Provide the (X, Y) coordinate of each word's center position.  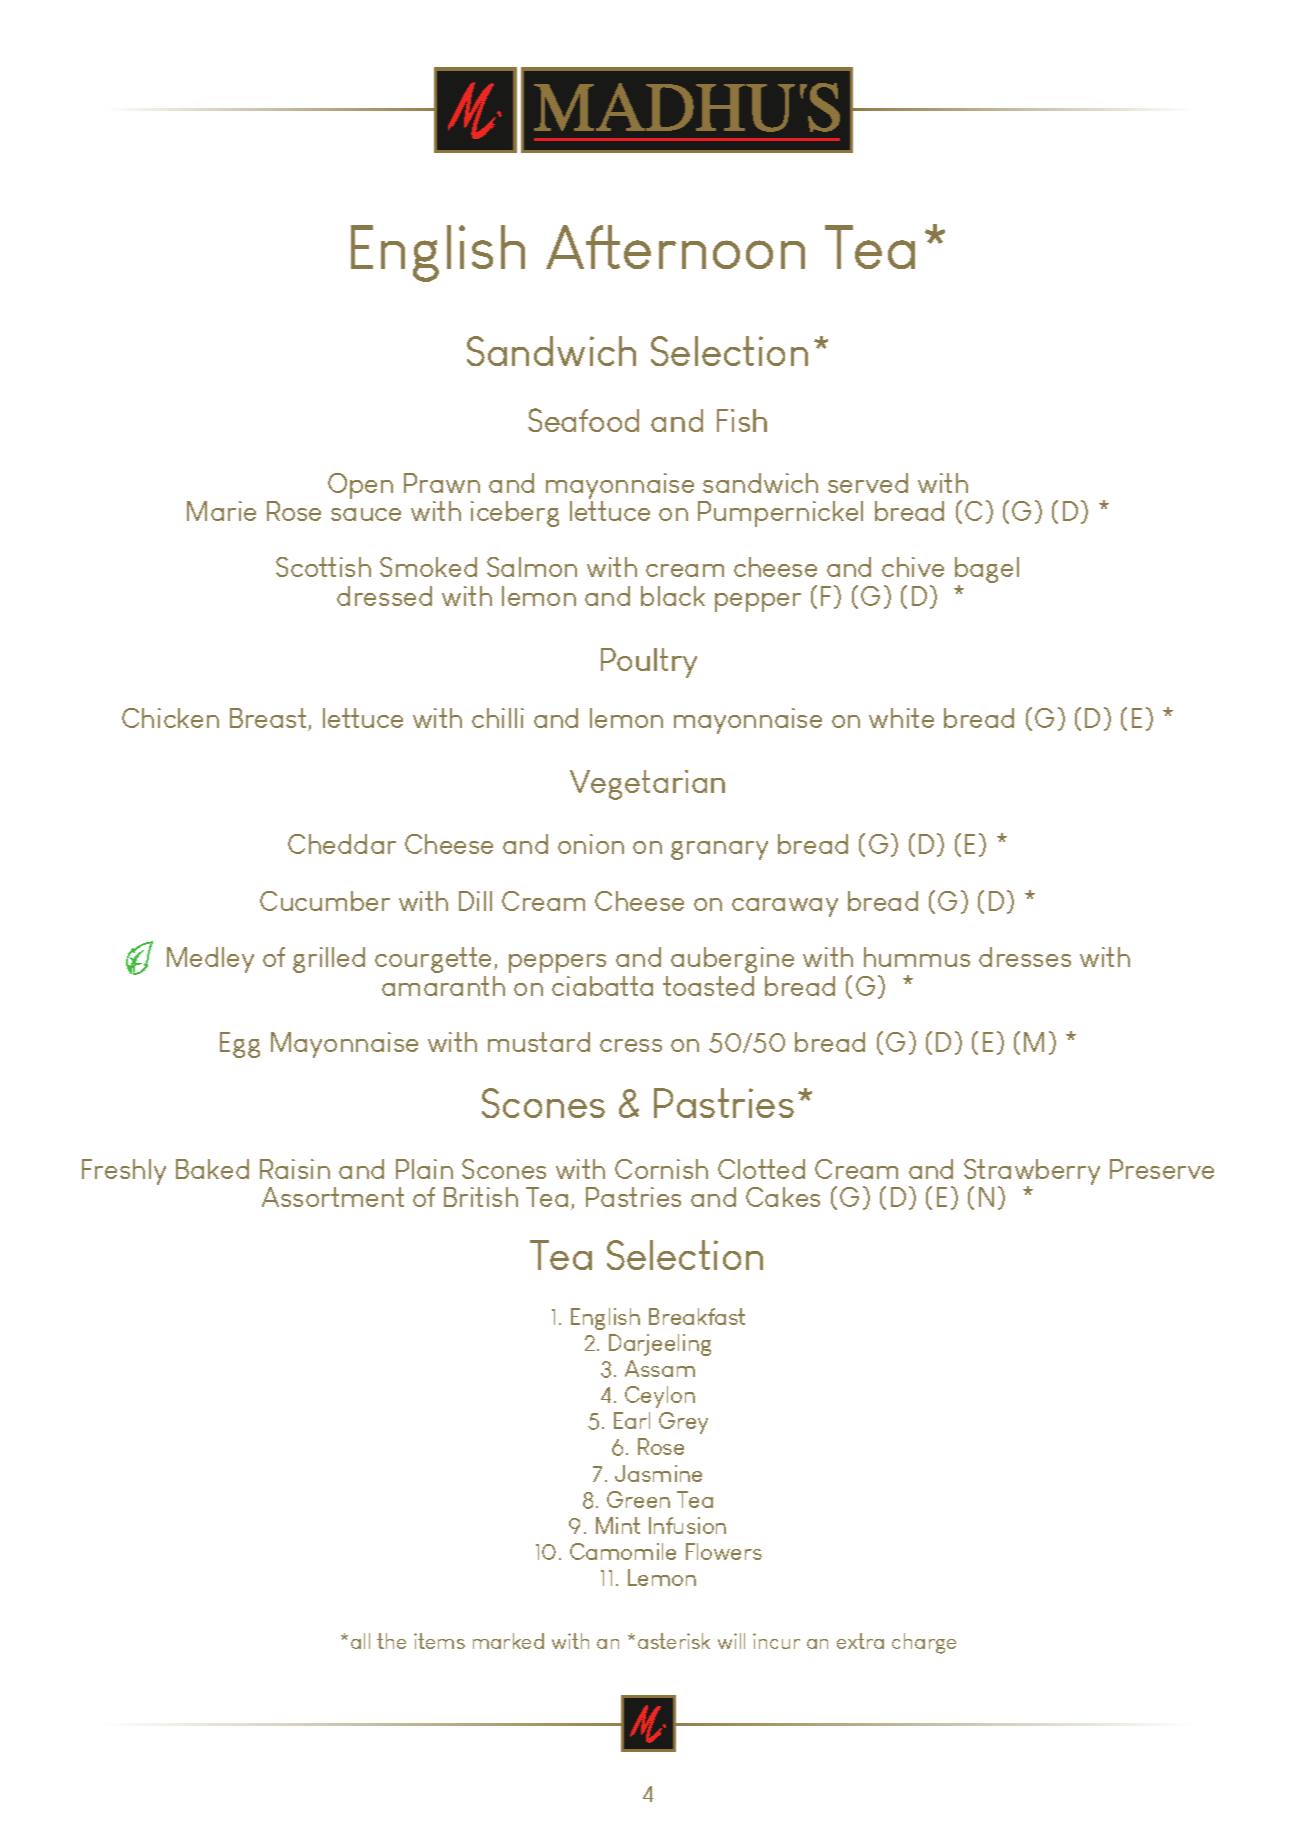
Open (360, 486)
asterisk (674, 1641)
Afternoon (675, 247)
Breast (269, 719)
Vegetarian (647, 785)
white (901, 718)
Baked (212, 1169)
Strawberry (1032, 1173)
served (868, 483)
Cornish (661, 1169)
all (360, 1641)
